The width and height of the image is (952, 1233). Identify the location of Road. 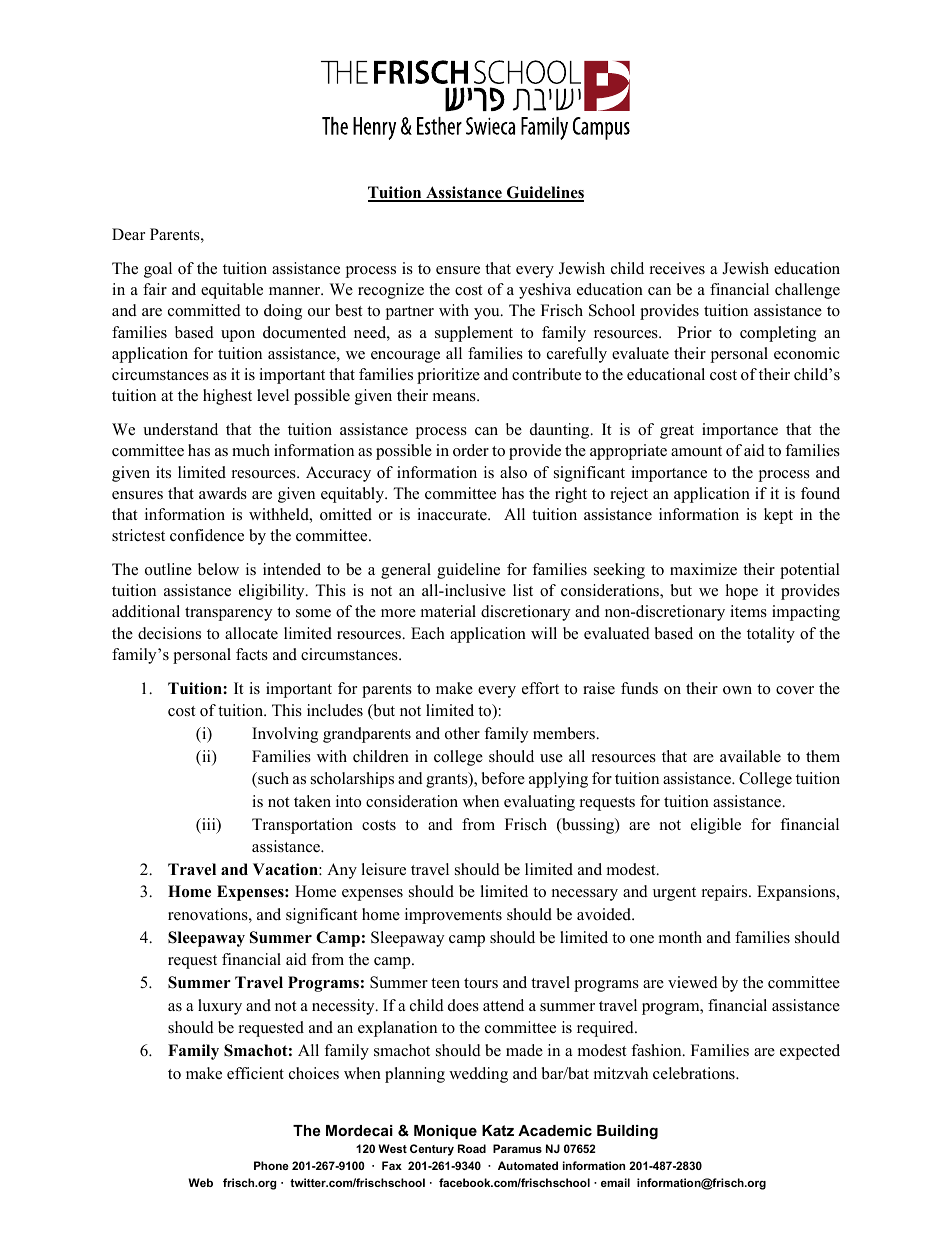
(472, 1148).
